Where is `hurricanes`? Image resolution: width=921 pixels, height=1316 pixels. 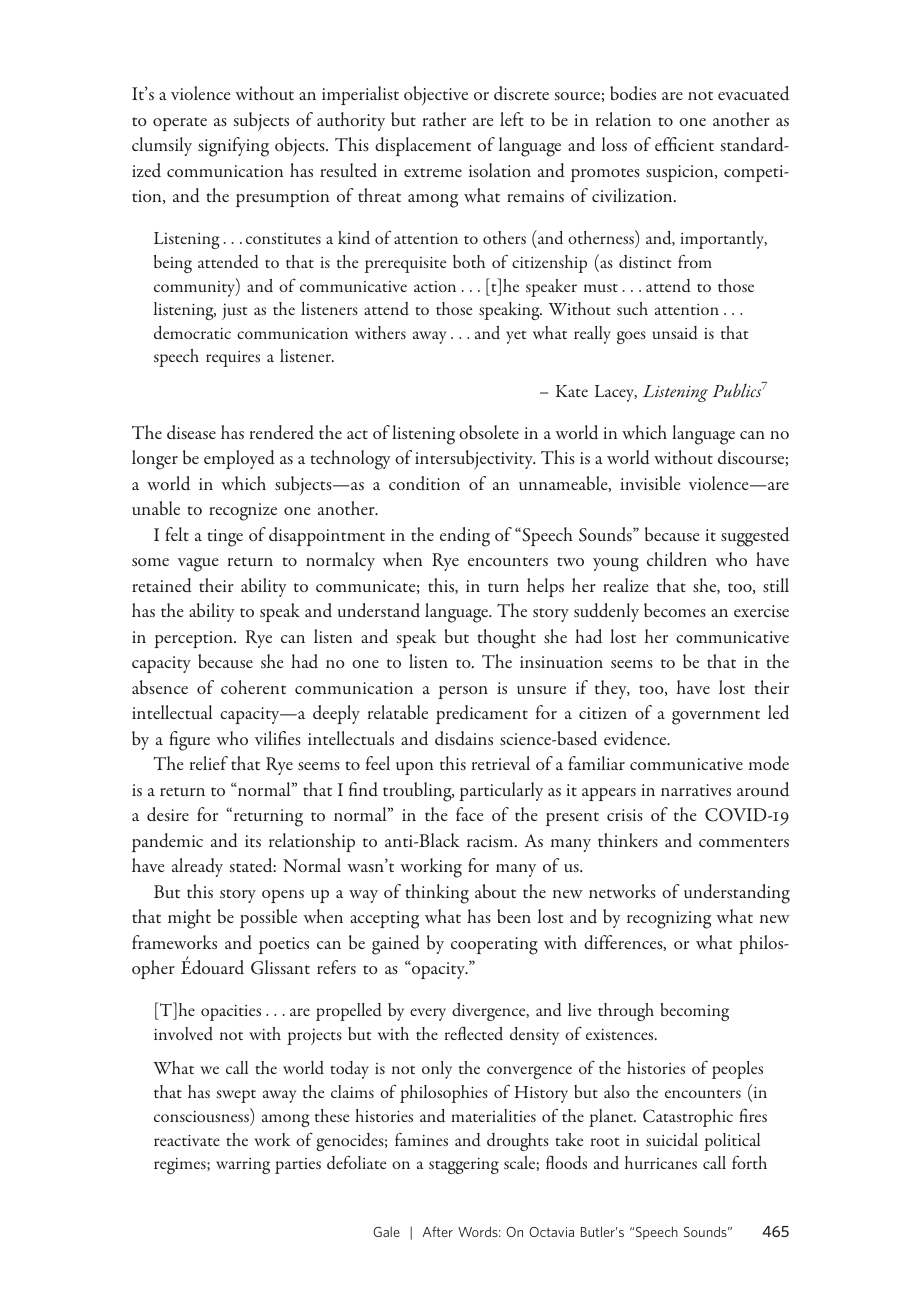
hurricanes is located at coordinates (661, 1162).
